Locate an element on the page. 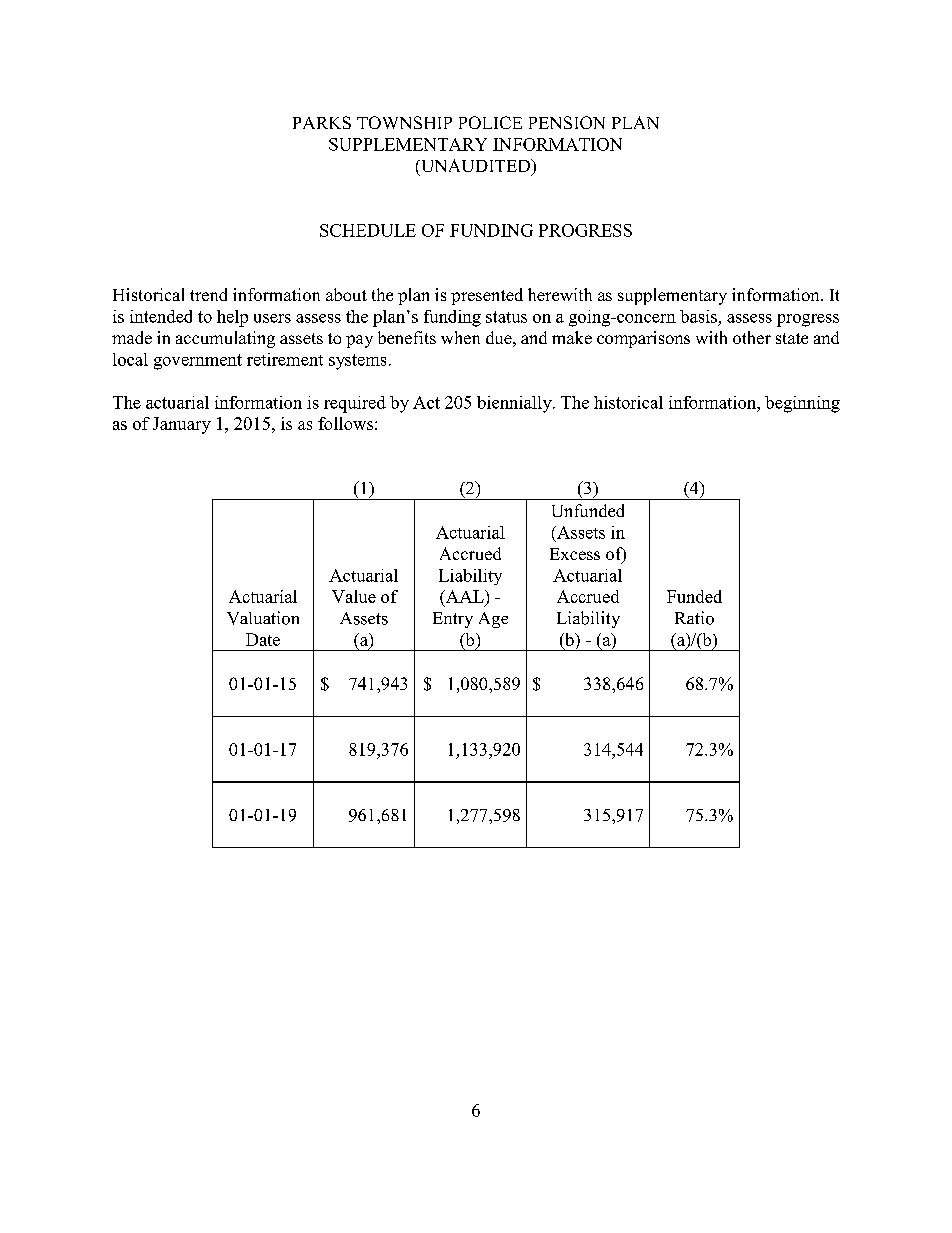 The image size is (952, 1233). PARKS is located at coordinates (322, 122).
